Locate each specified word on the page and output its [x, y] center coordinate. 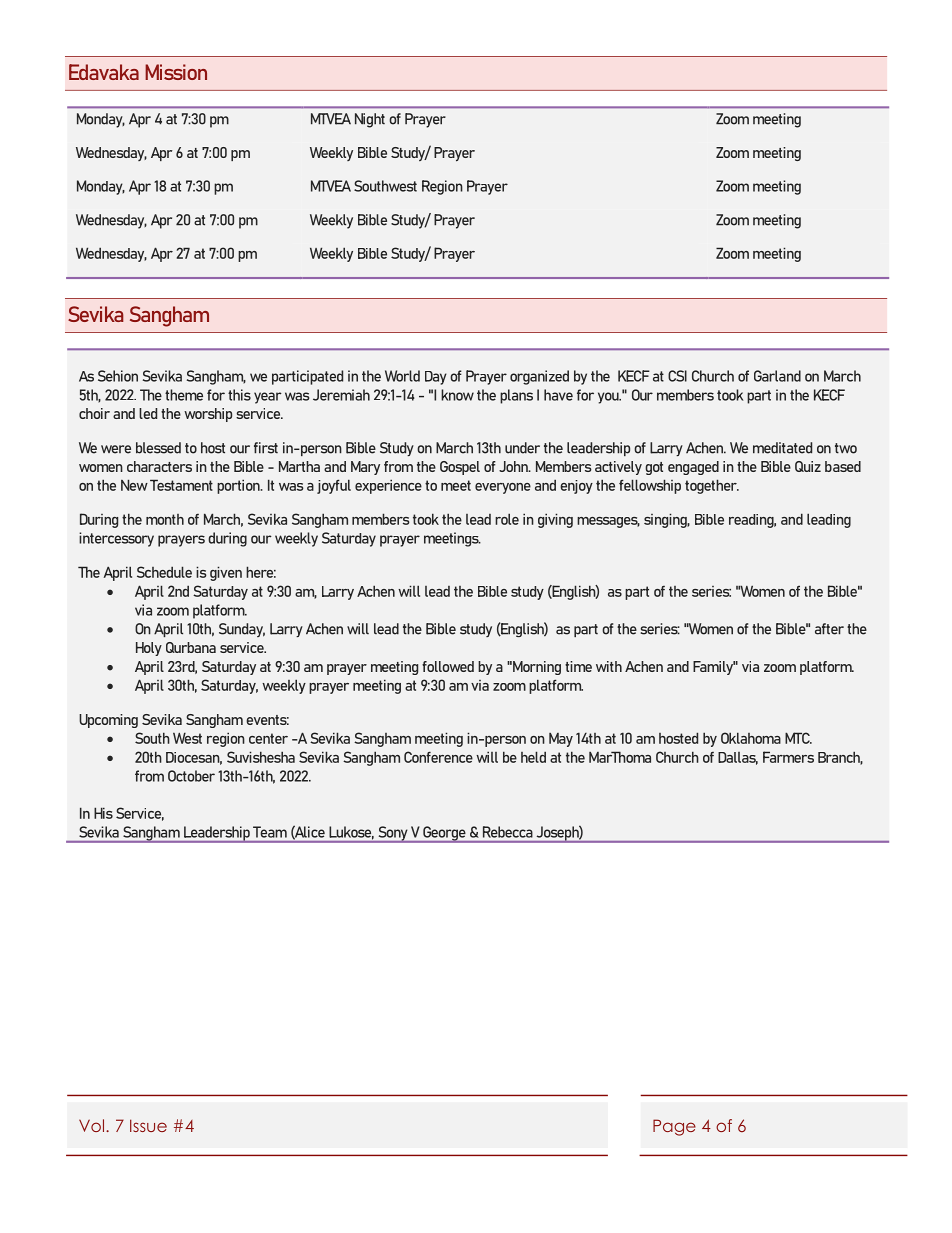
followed [448, 666]
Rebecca [508, 832]
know [457, 395]
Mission [176, 72]
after [829, 629]
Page [674, 1127]
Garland [777, 376]
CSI [677, 376]
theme [184, 395]
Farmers [788, 757]
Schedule [164, 572]
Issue [148, 1125]
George [444, 834]
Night [370, 120]
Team [270, 832]
